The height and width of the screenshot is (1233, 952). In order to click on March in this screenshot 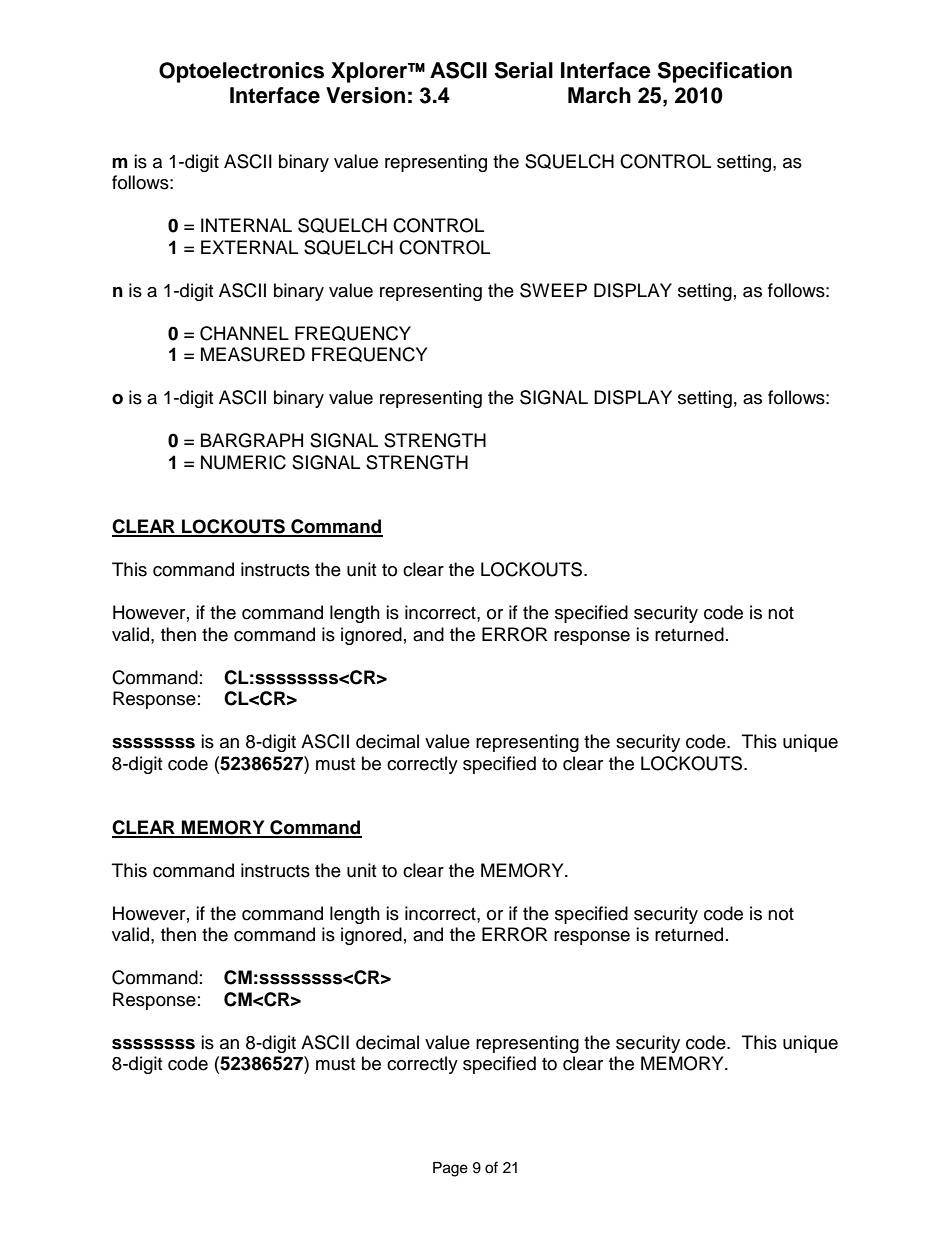, I will do `click(599, 95)`.
